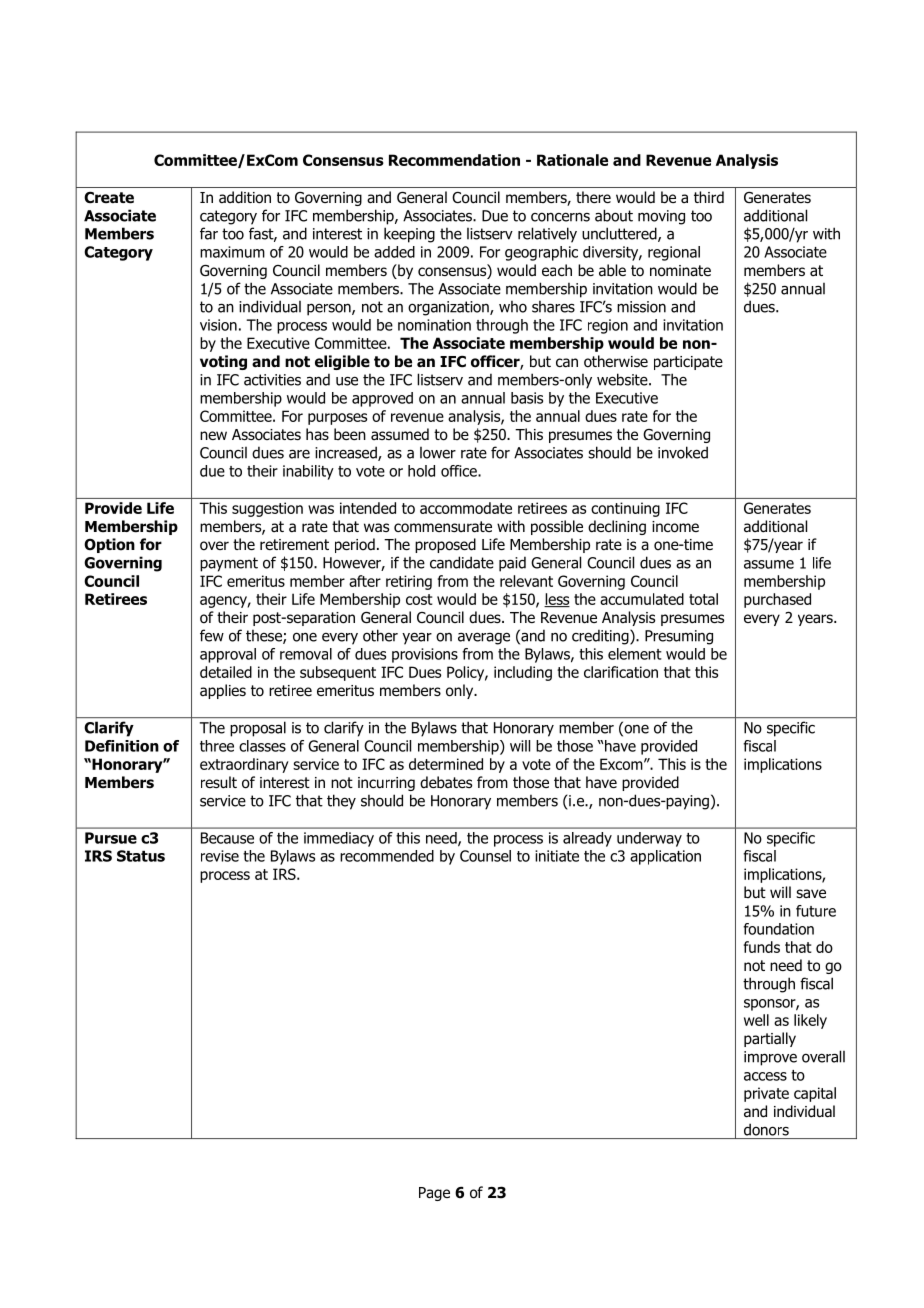 The width and height of the image is (924, 1308). Describe the element at coordinates (226, 672) in the image. I see `detailed` at that location.
